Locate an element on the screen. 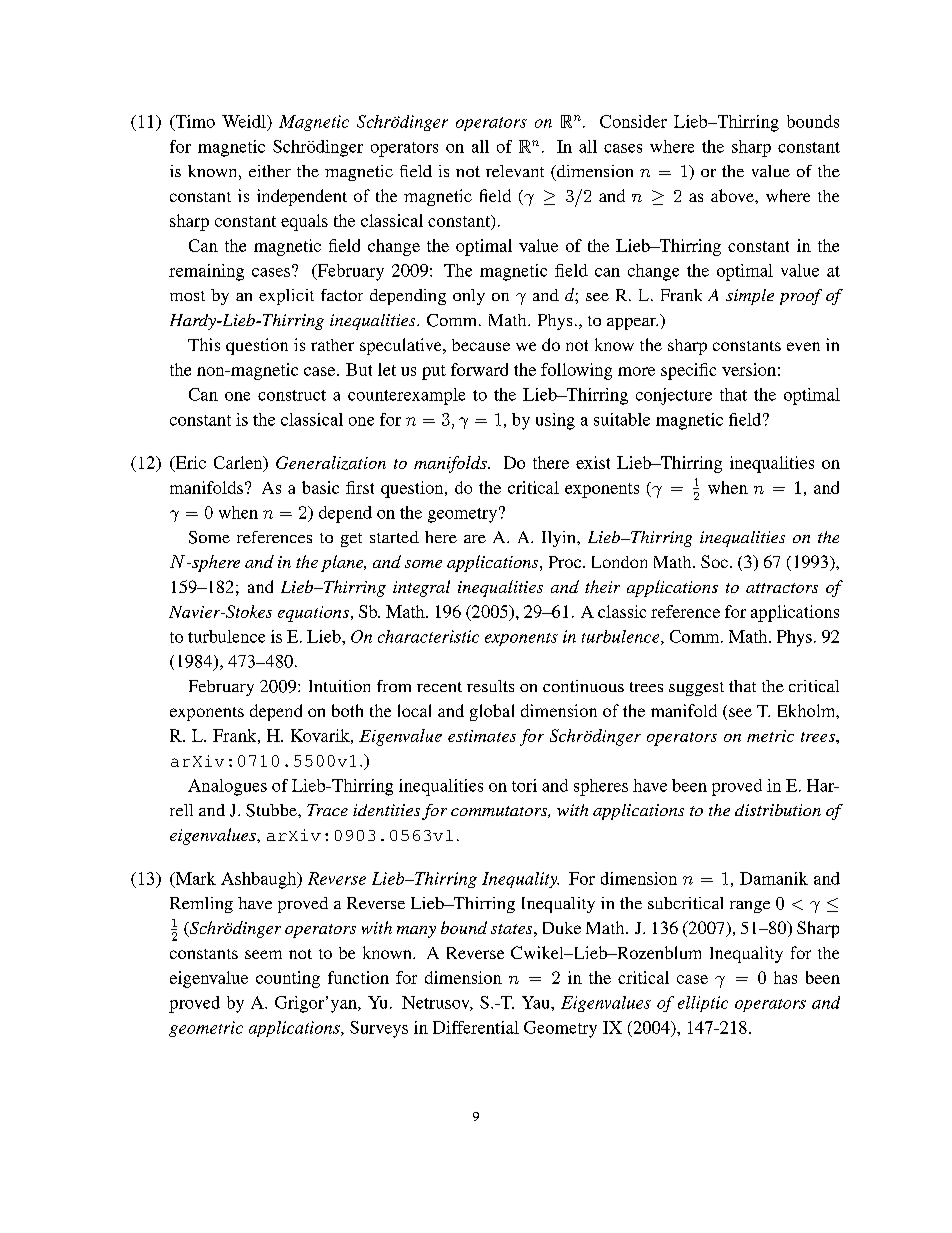 This screenshot has height=1233, width=952. counting is located at coordinates (288, 979).
